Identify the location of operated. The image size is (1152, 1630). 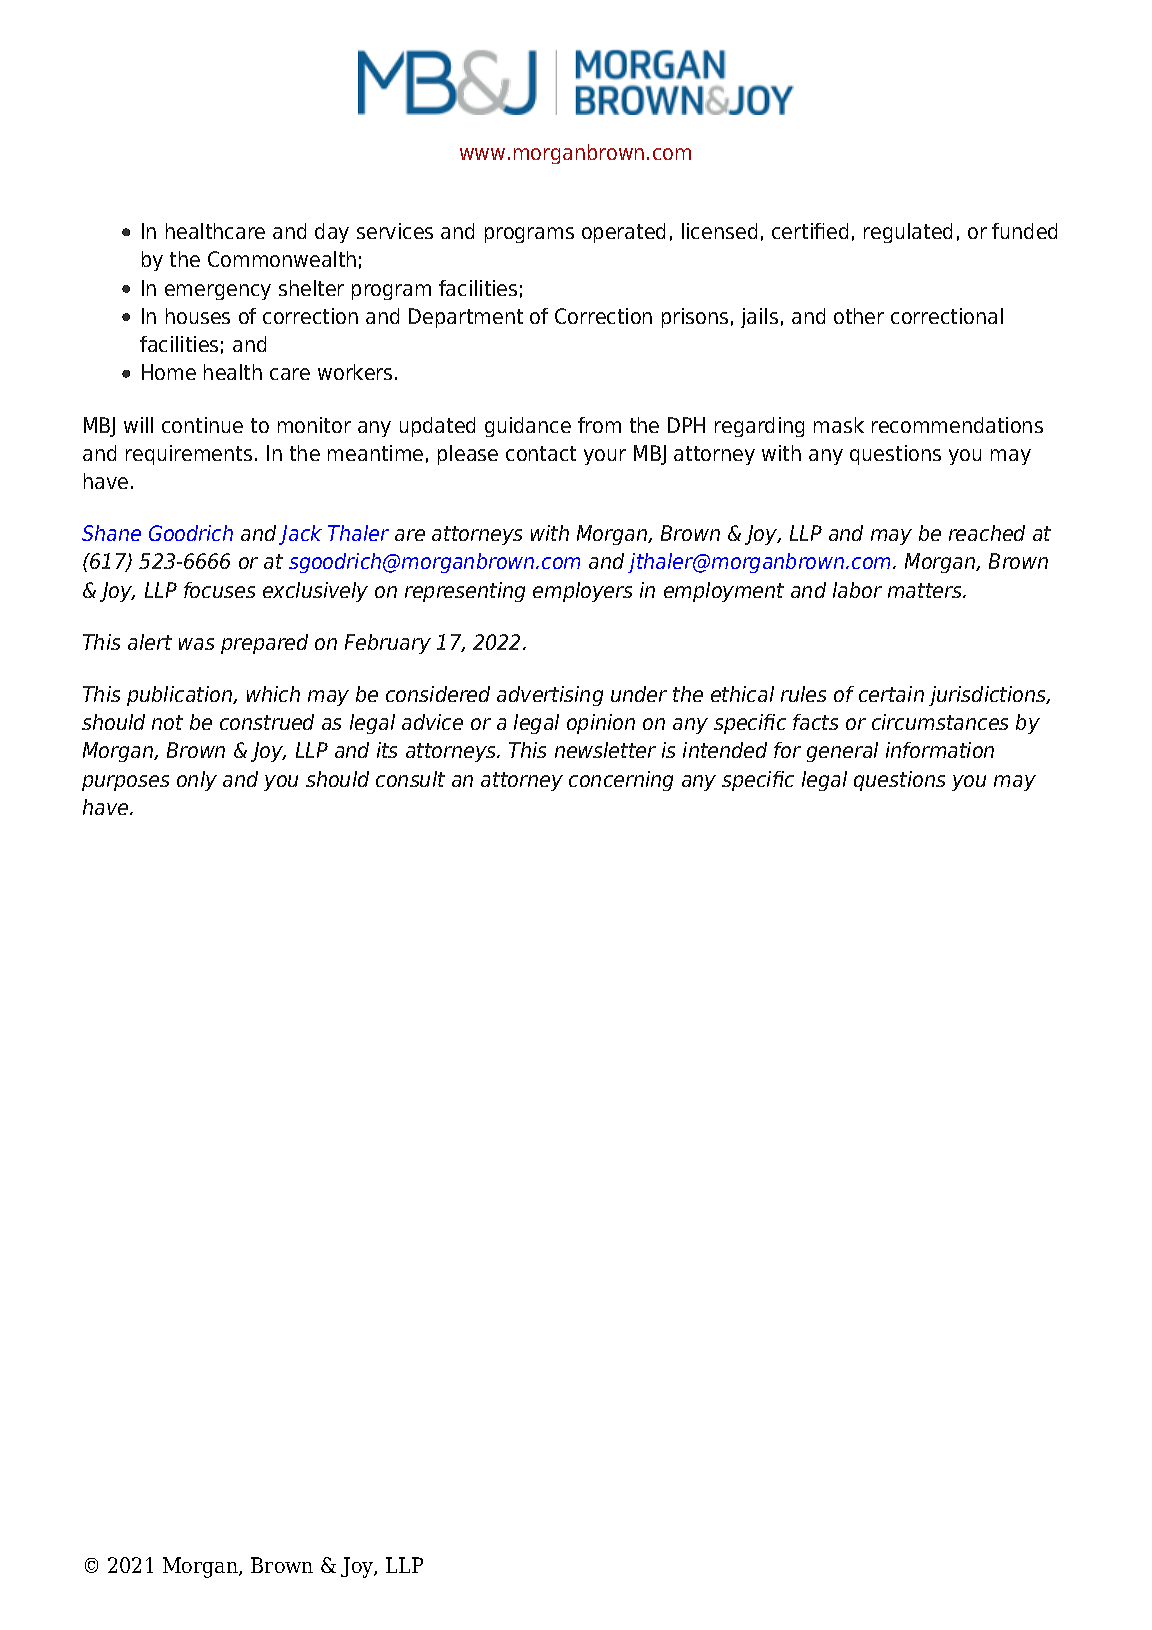
(623, 233).
